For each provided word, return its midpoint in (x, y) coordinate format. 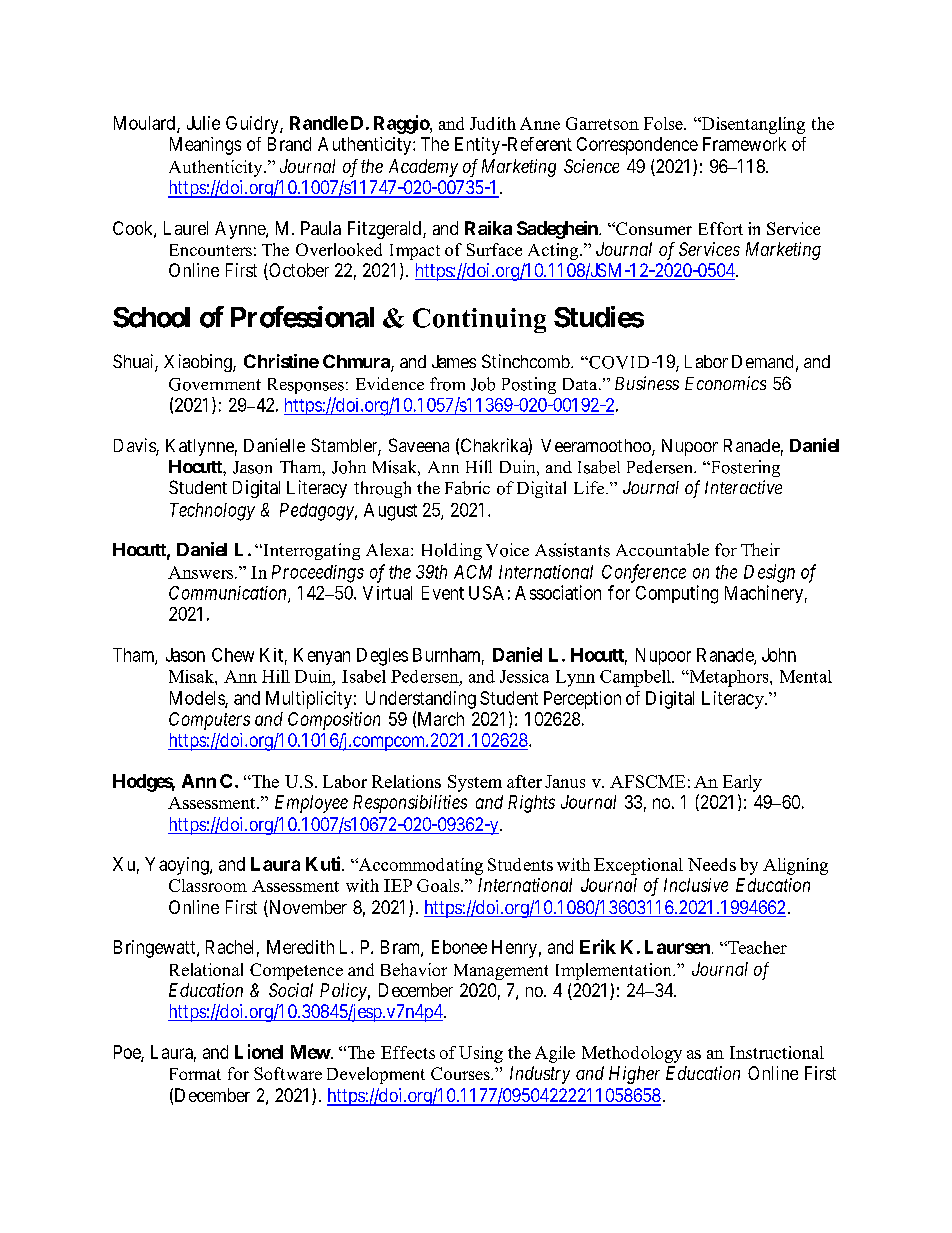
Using (481, 1054)
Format (195, 1074)
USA (486, 593)
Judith (493, 123)
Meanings (205, 146)
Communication (229, 594)
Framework (744, 144)
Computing (677, 594)
